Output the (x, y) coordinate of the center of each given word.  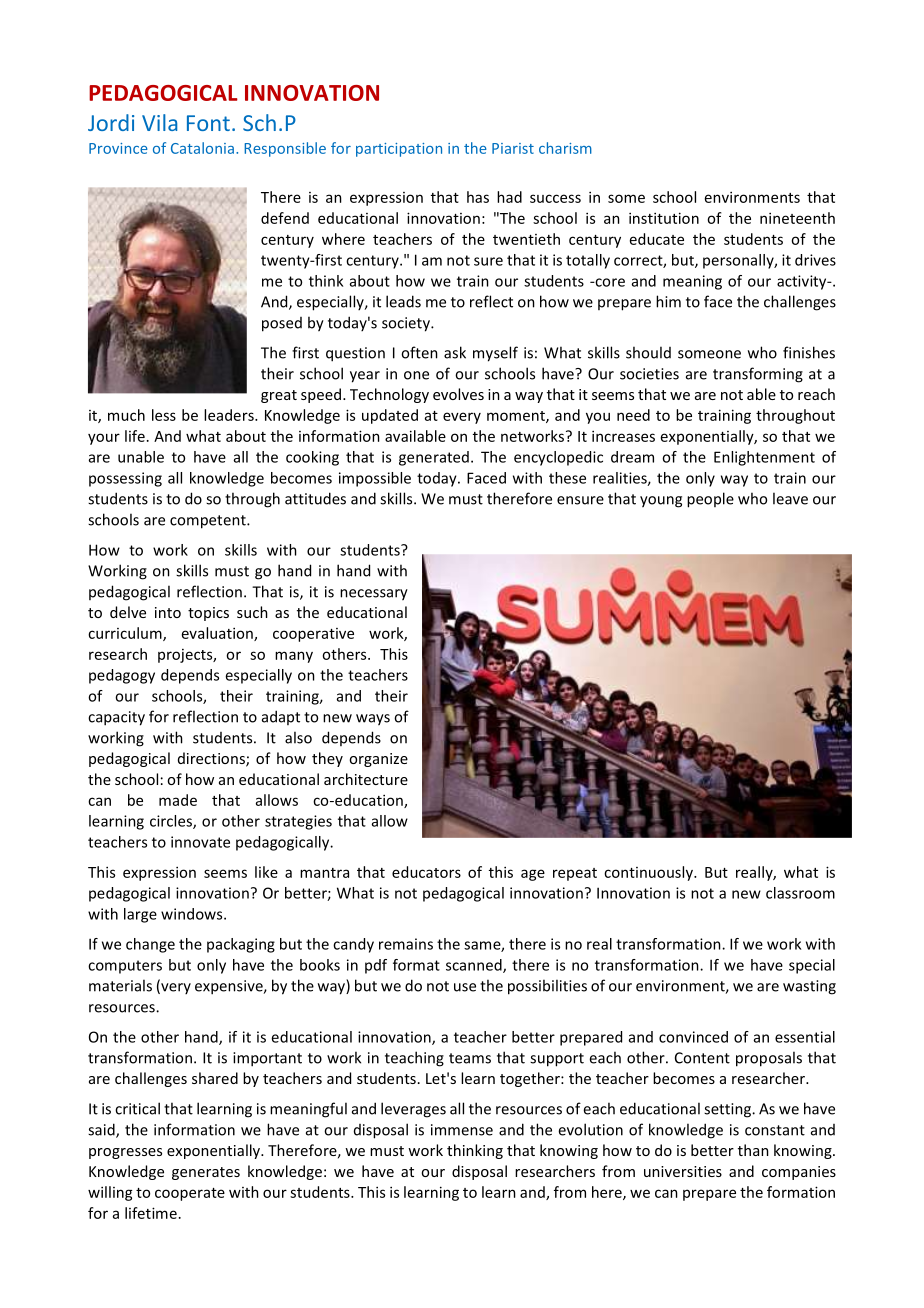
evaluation (218, 634)
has (478, 197)
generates (206, 1173)
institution (664, 218)
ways (373, 720)
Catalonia (202, 148)
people (710, 500)
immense (462, 1130)
